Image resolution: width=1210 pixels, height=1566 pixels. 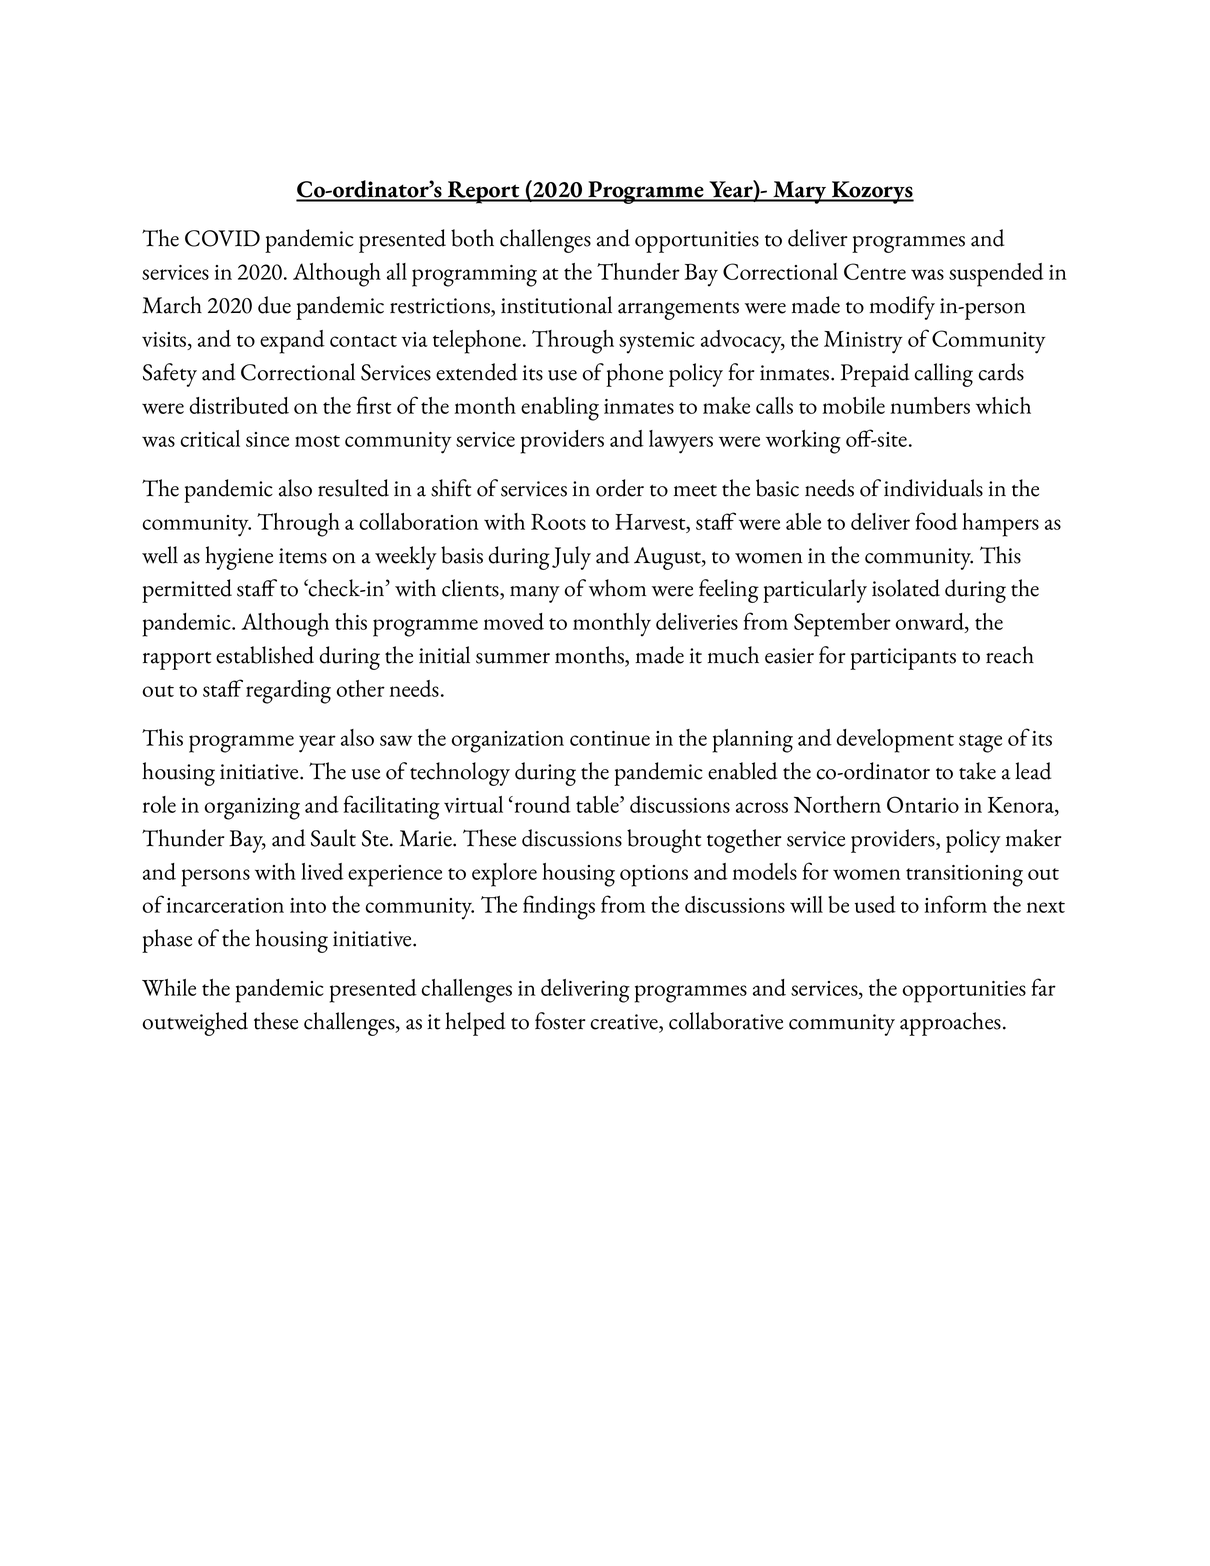 I want to click on foster, so click(x=560, y=1021).
